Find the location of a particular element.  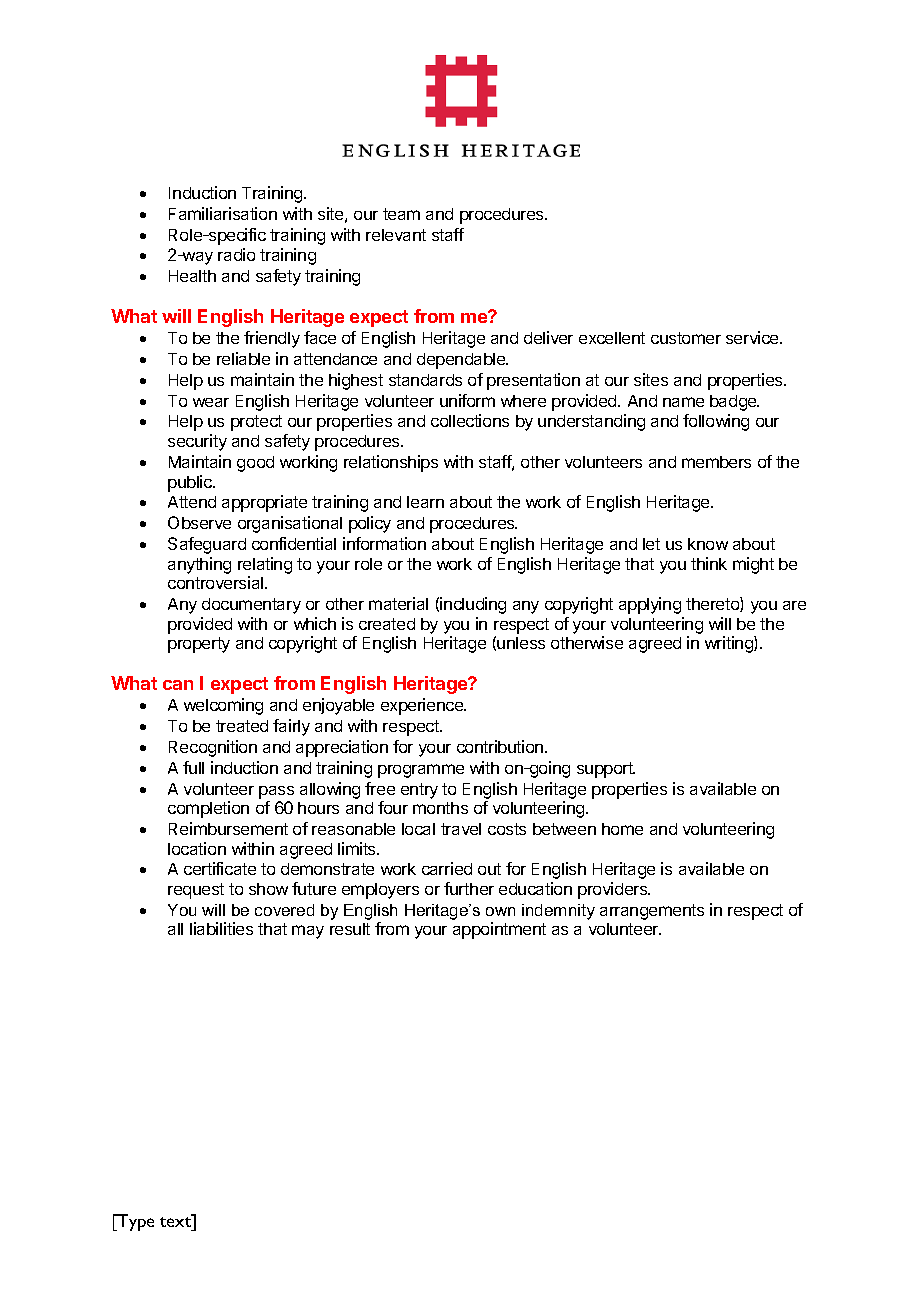

radio is located at coordinates (236, 254).
